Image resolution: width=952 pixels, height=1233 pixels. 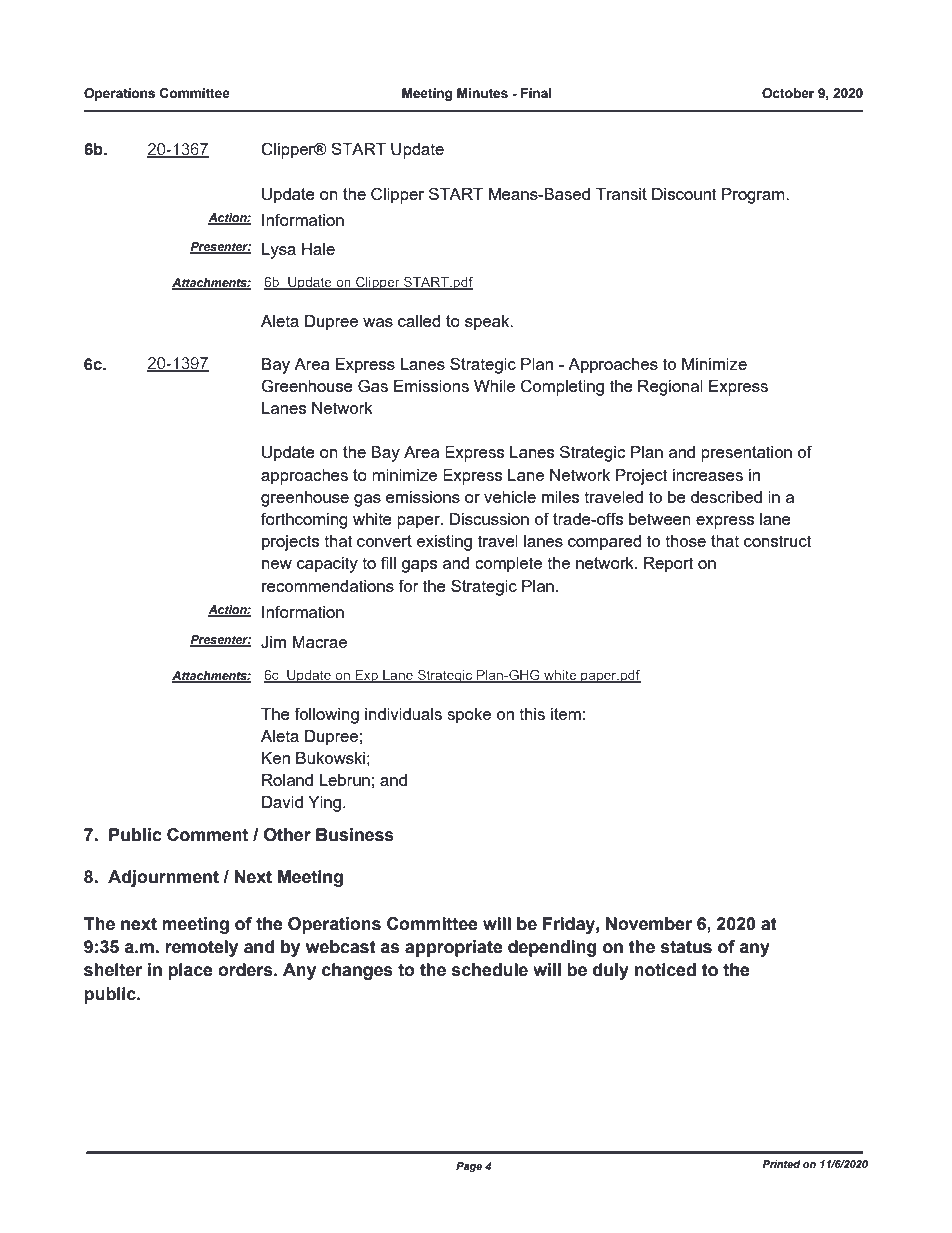 I want to click on place, so click(x=190, y=971).
